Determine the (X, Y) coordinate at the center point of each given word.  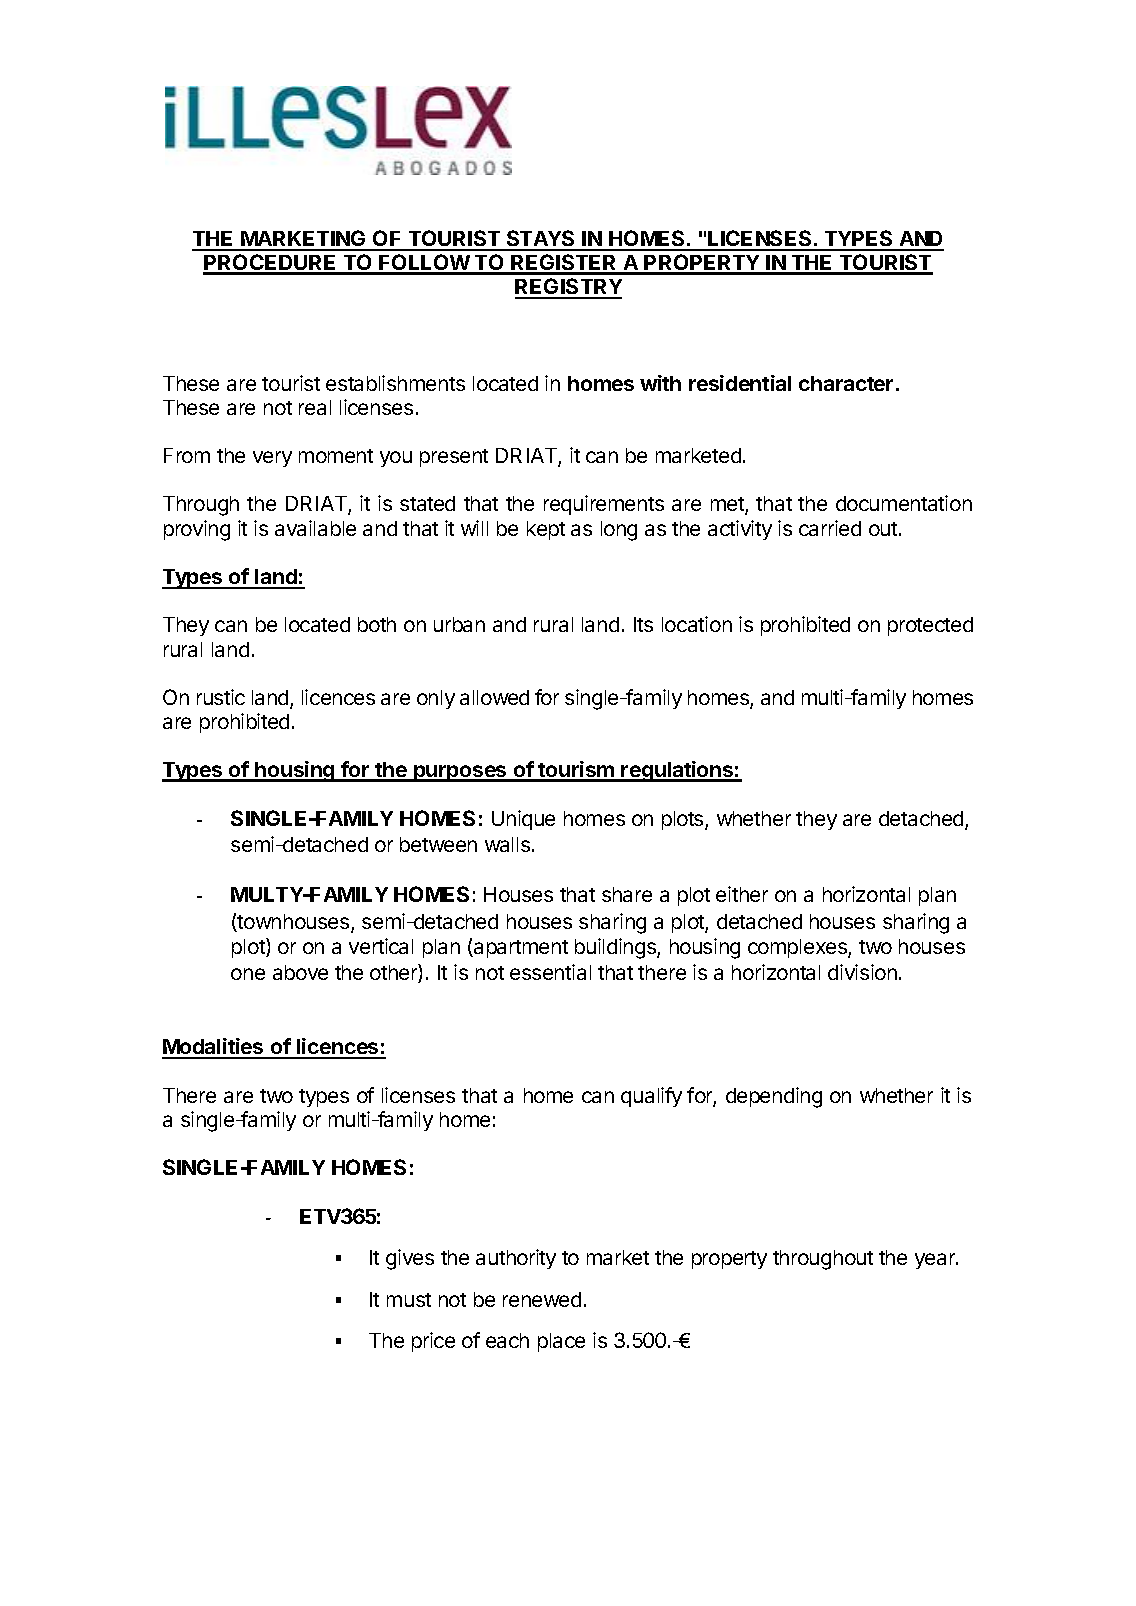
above (300, 972)
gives (410, 1259)
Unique (523, 820)
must (409, 1300)
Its (643, 624)
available (315, 528)
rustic (221, 697)
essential (550, 972)
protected (930, 626)
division (862, 972)
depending (774, 1097)
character (846, 383)
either (742, 894)
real (315, 407)
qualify (651, 1097)
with (660, 383)
